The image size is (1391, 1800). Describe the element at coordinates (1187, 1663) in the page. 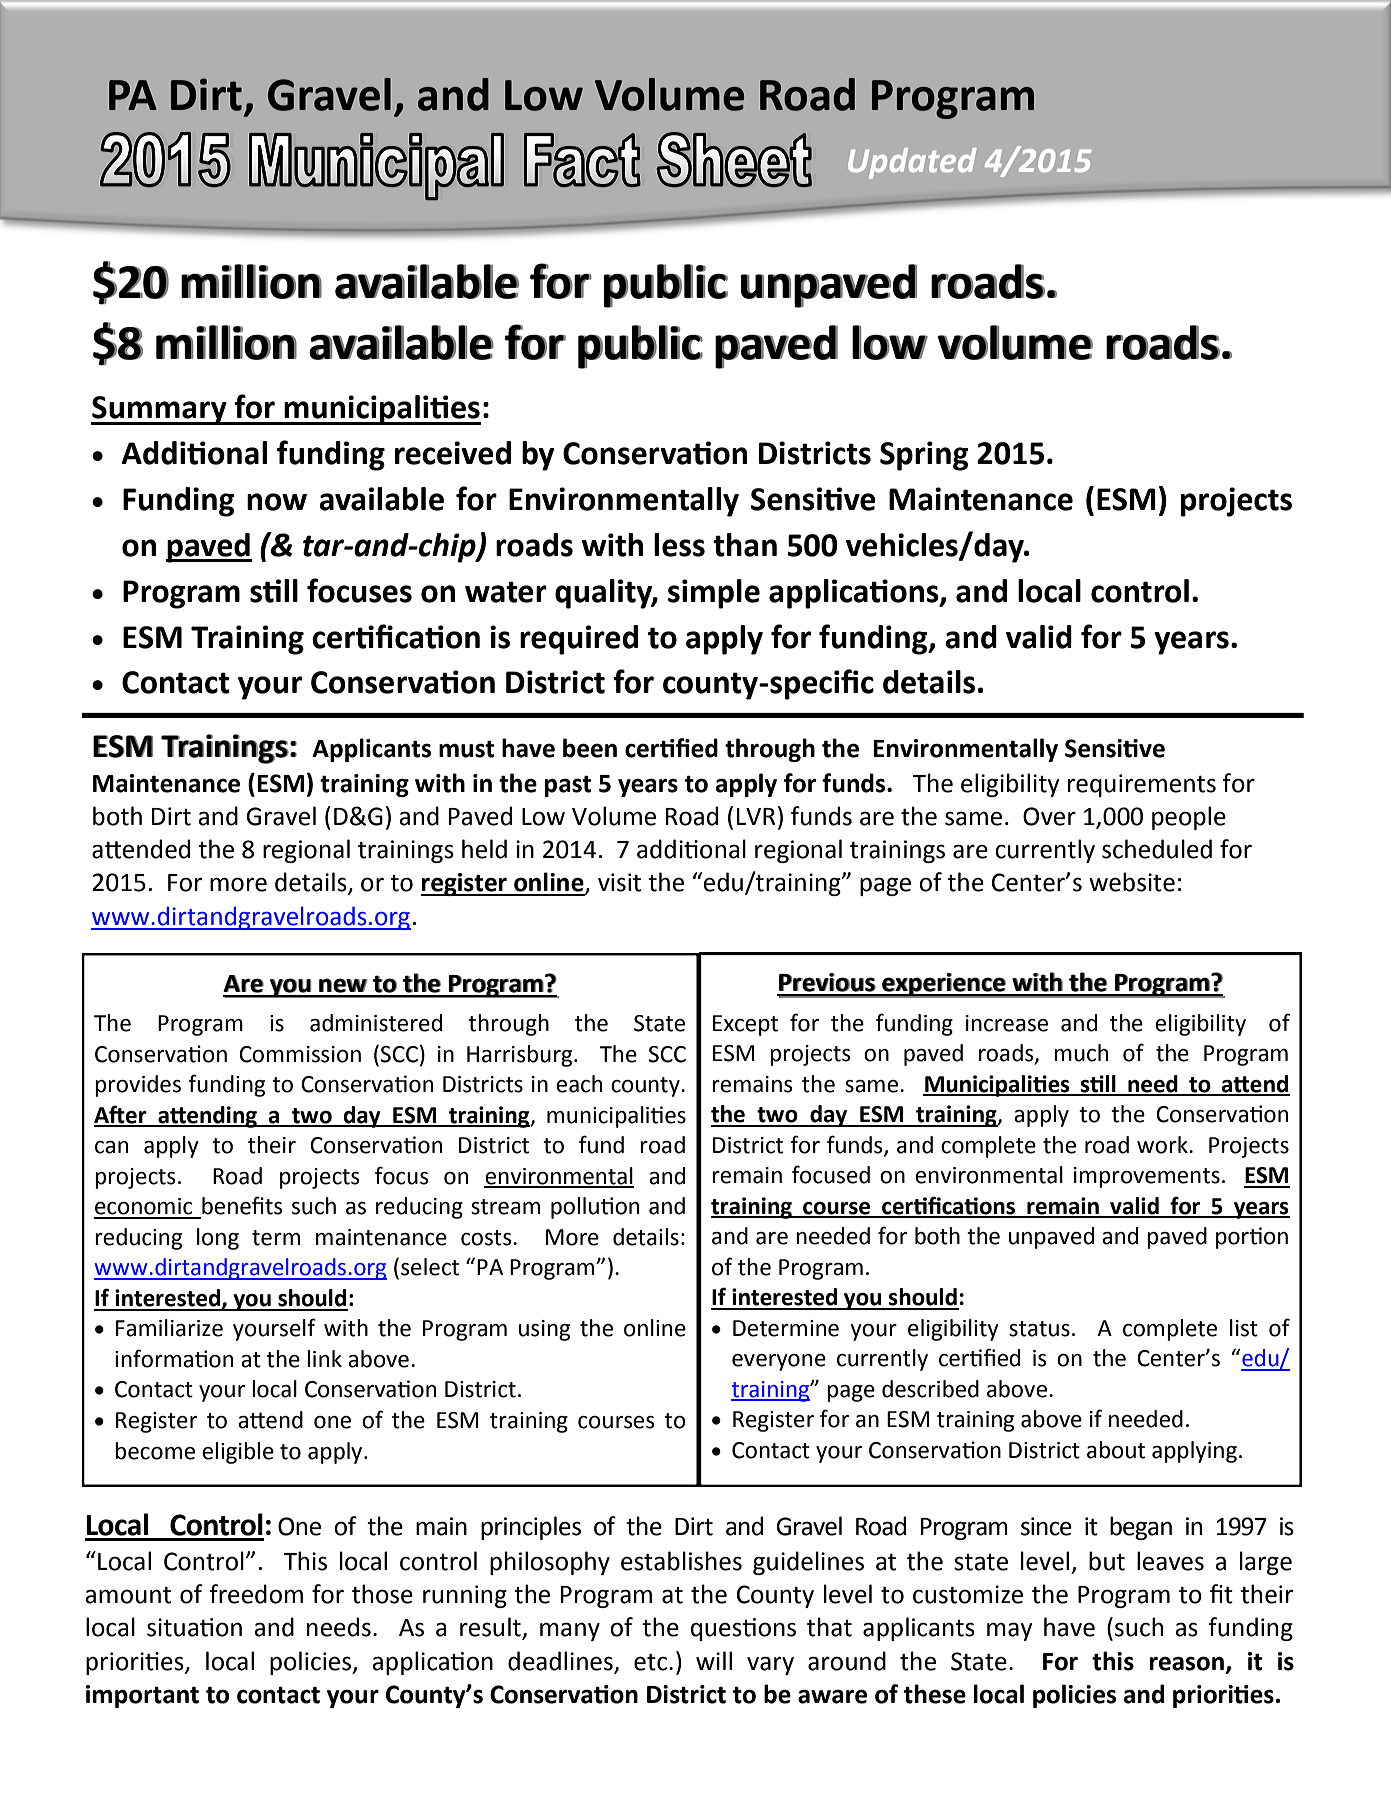

I see `reason` at that location.
